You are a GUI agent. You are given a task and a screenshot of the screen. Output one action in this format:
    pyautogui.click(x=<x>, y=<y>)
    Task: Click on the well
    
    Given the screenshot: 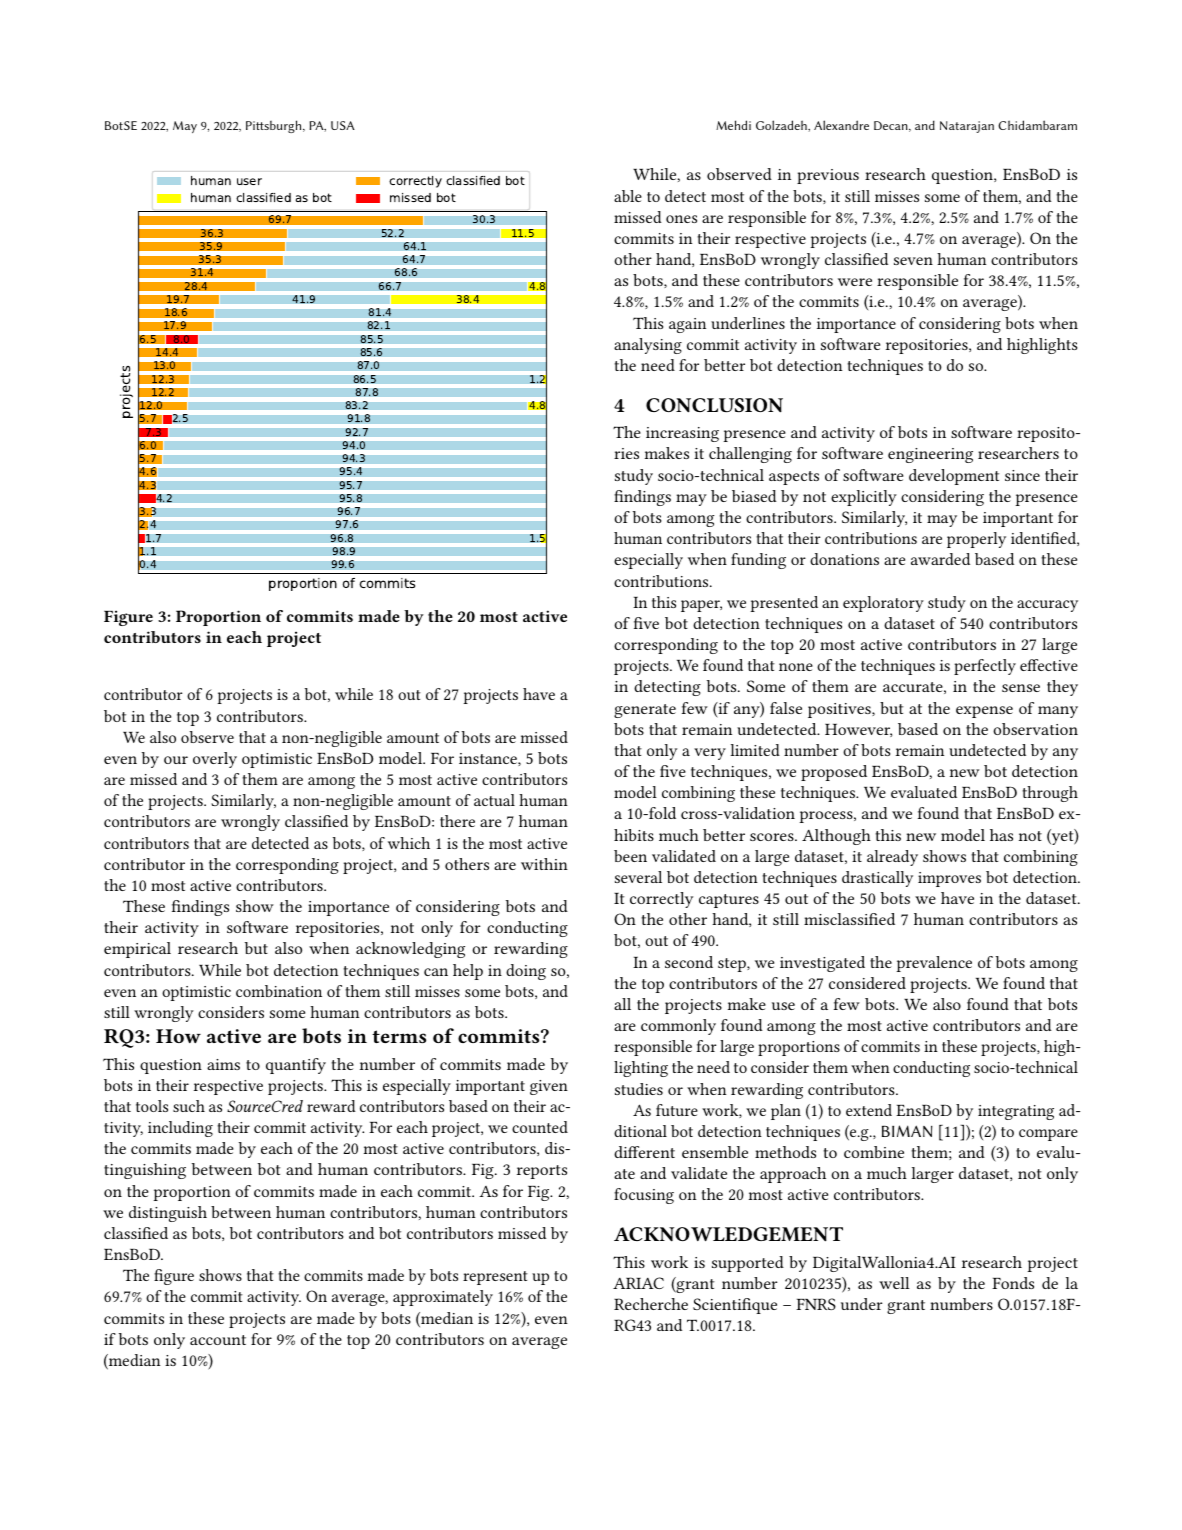 What is the action you would take?
    pyautogui.click(x=894, y=1283)
